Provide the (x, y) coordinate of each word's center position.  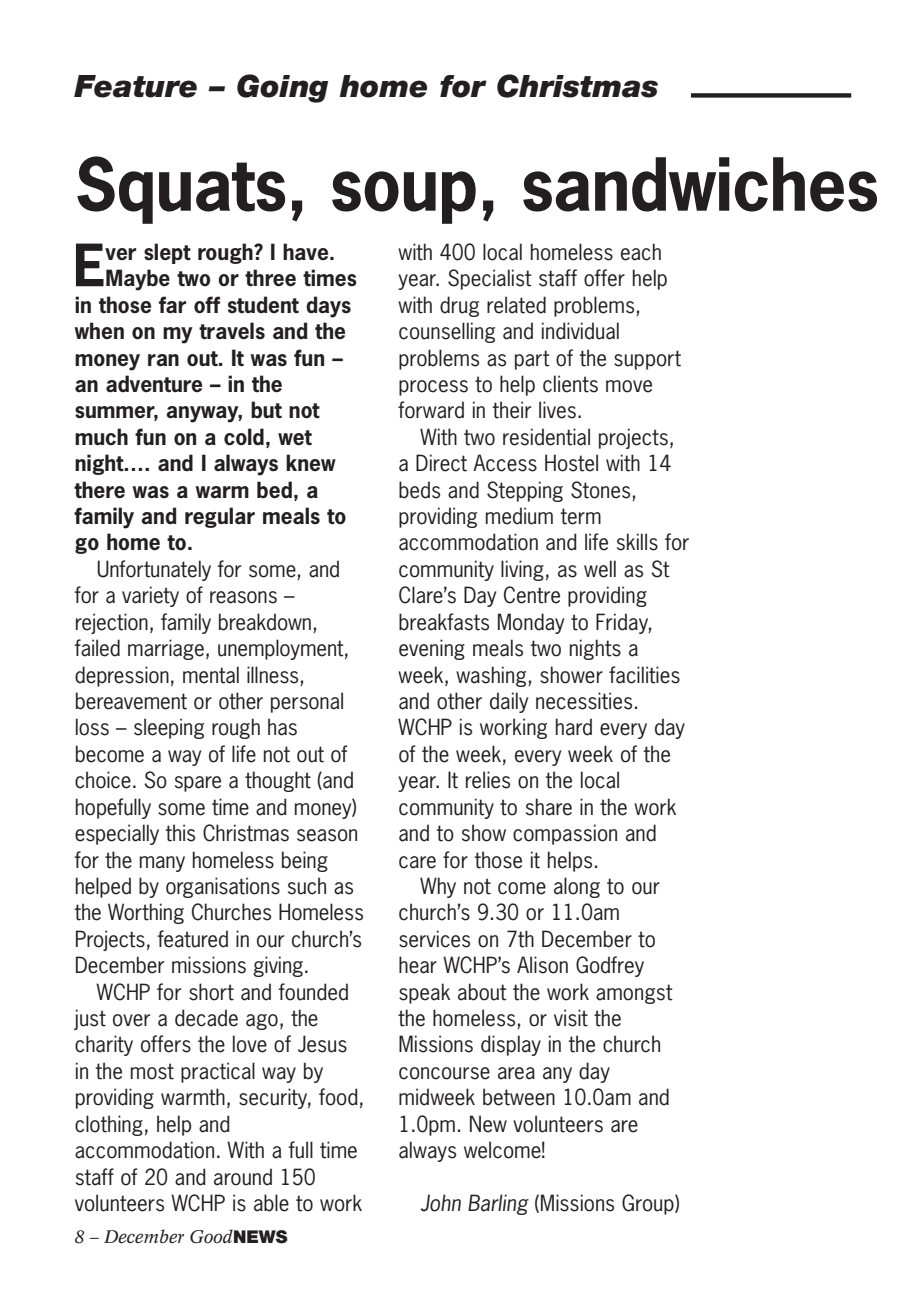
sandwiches (700, 184)
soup (404, 197)
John (441, 1203)
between (519, 1097)
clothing (109, 1125)
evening (432, 649)
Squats (181, 190)
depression (122, 676)
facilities (644, 675)
